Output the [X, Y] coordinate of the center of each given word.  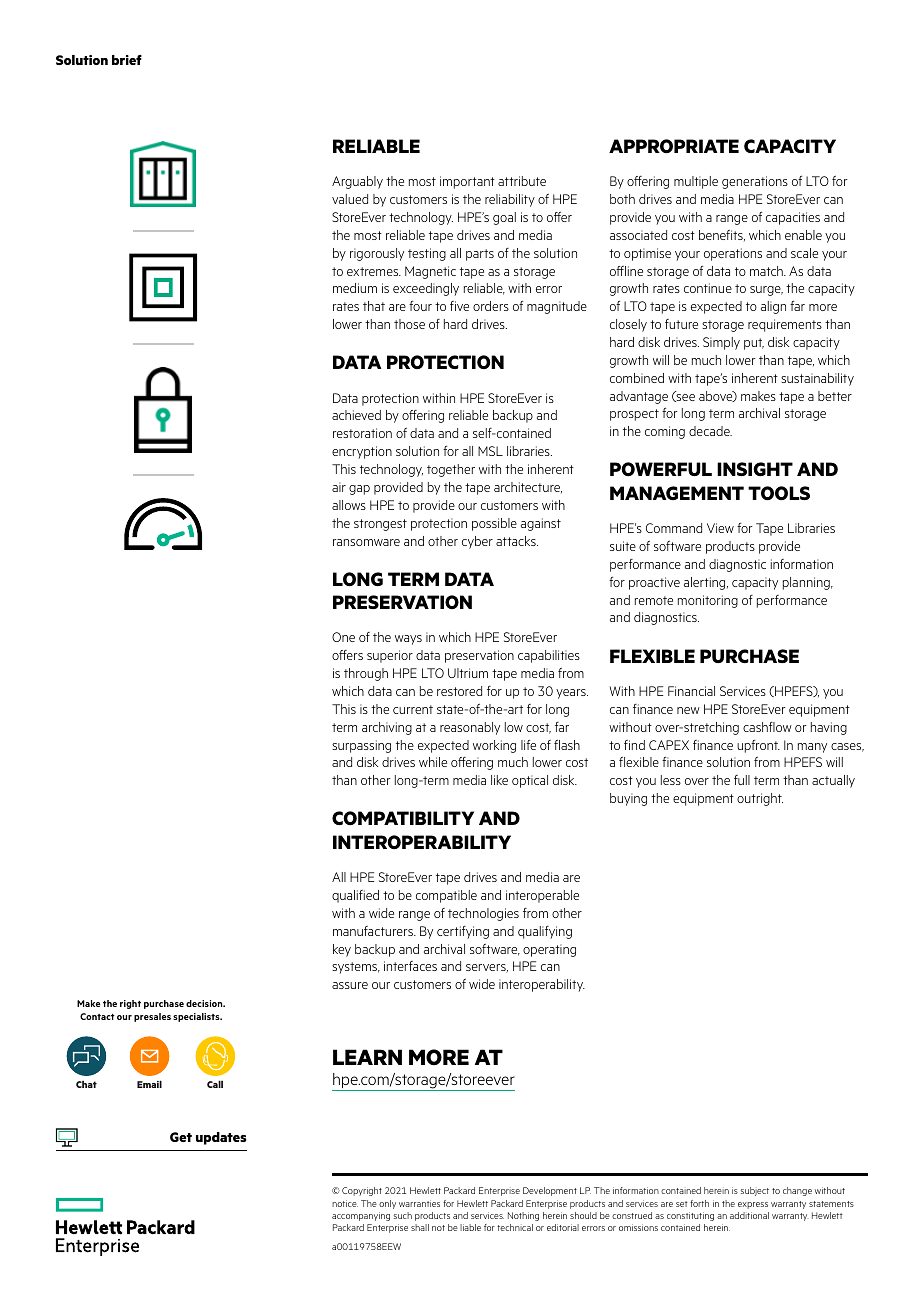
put [754, 344]
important [467, 182]
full [742, 780]
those [409, 324]
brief [127, 60]
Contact [97, 1016]
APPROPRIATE [674, 146]
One [343, 637]
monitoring [708, 601]
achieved [356, 415]
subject [755, 1191]
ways [408, 640]
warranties [419, 1203]
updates [221, 1138]
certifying [463, 932]
